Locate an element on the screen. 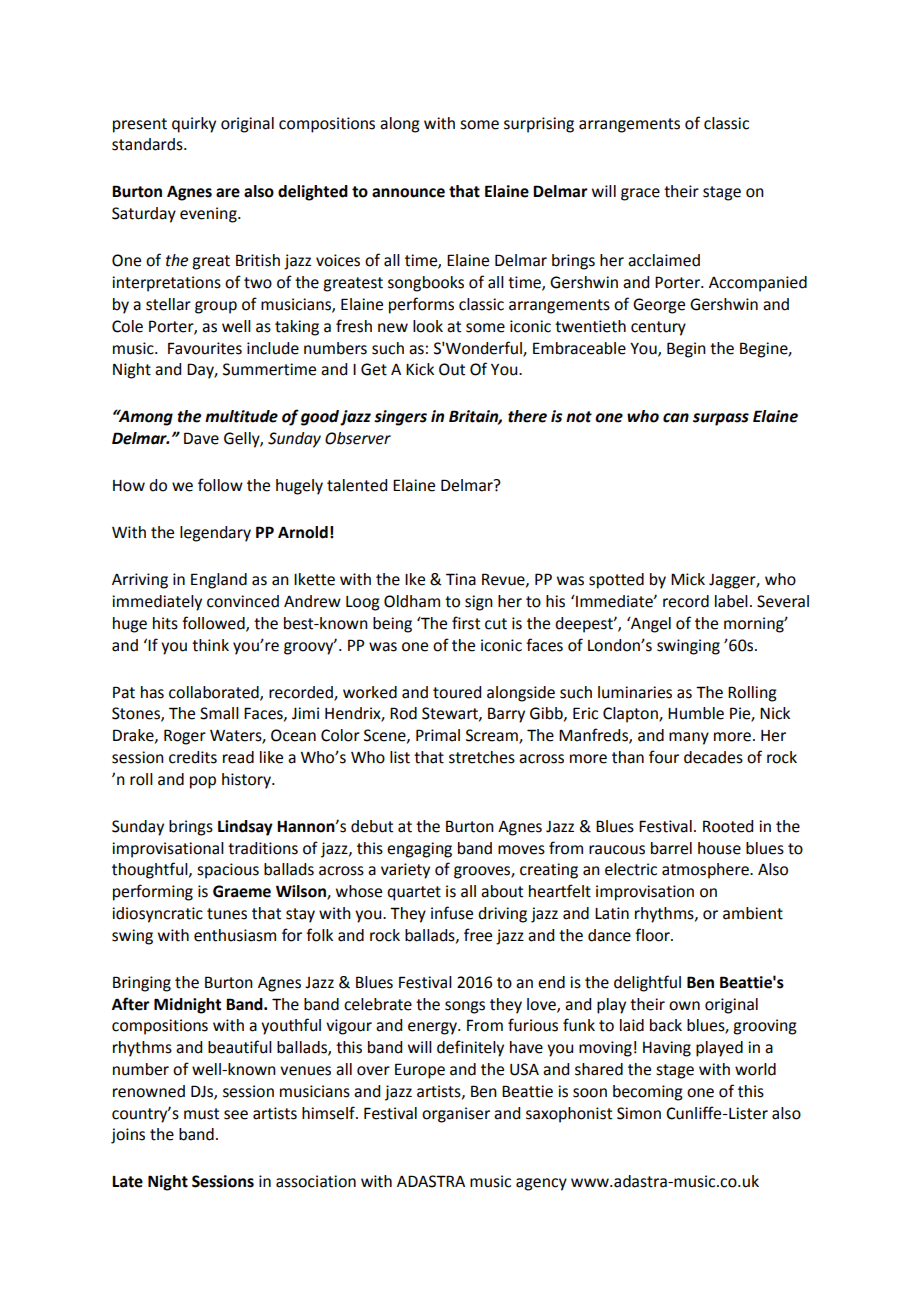 The image size is (924, 1308). first is located at coordinates (466, 623).
